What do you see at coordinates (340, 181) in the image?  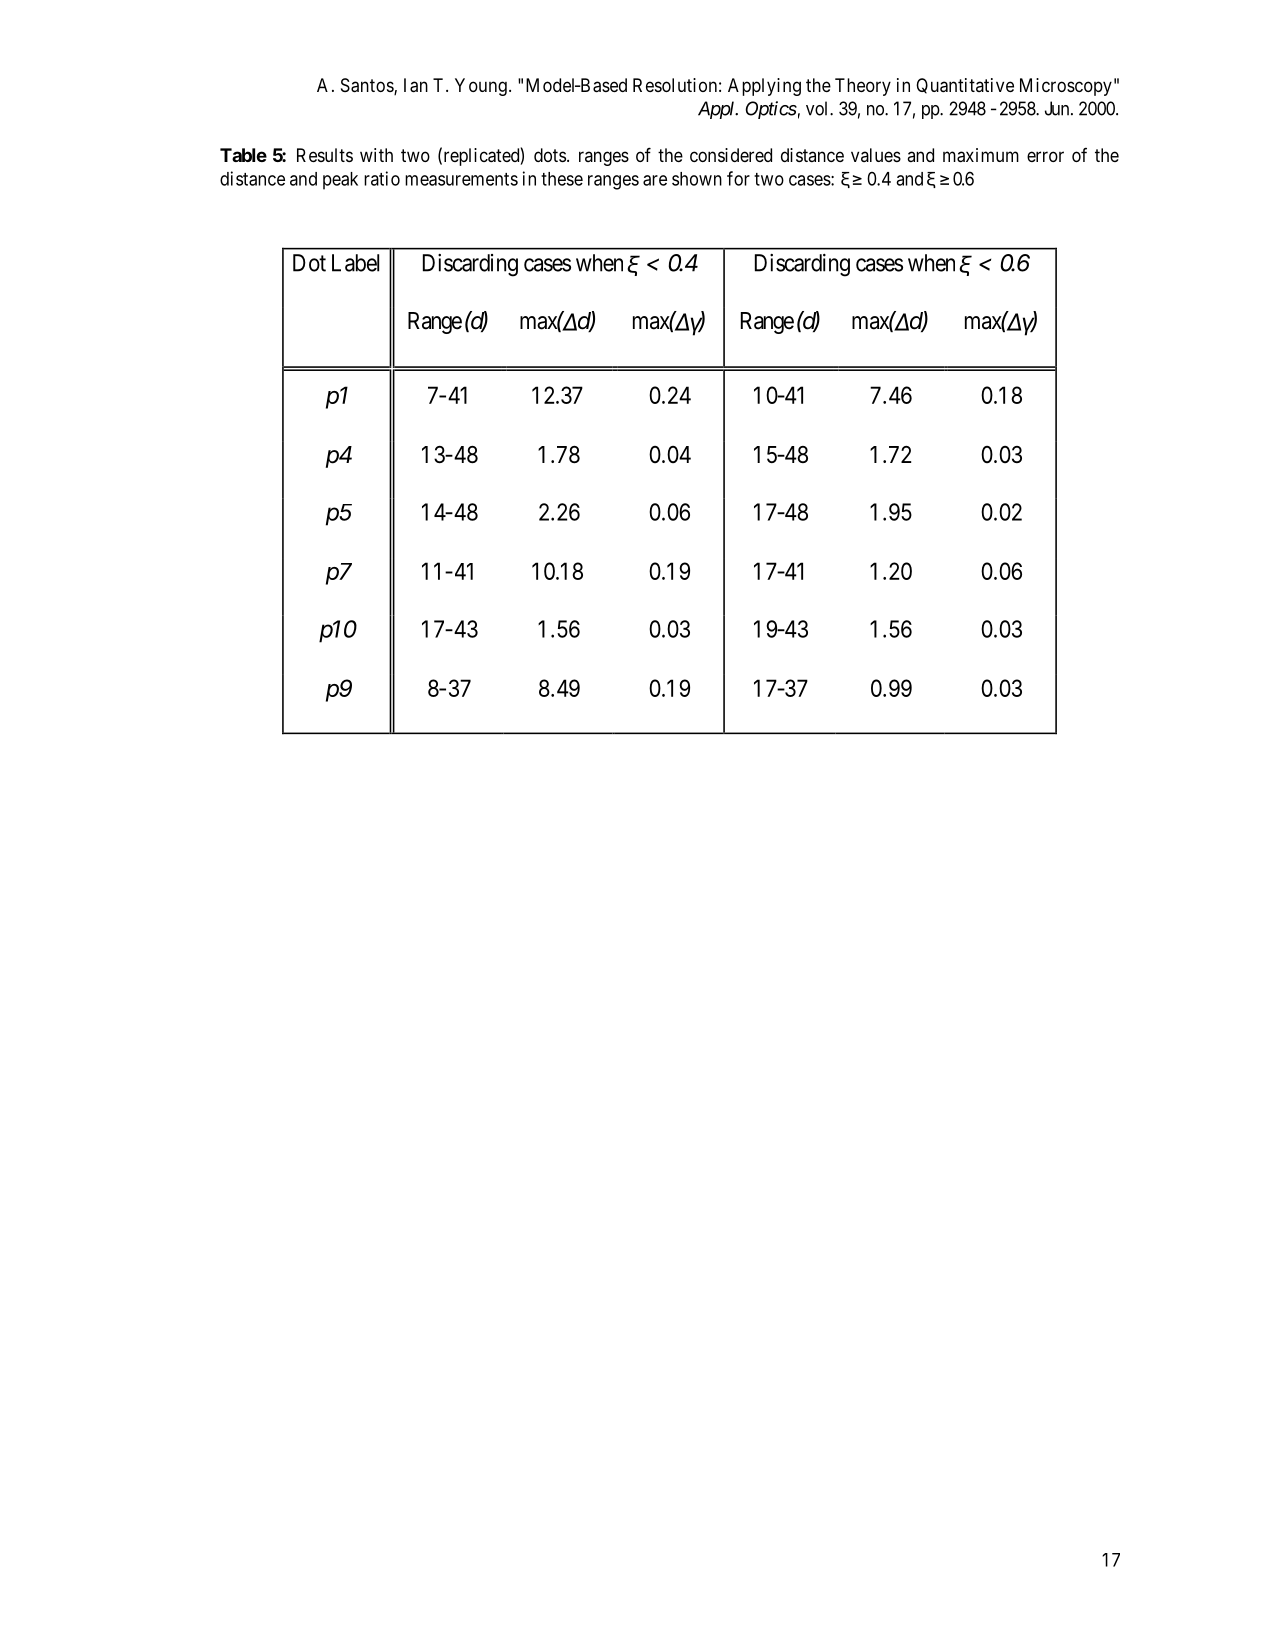 I see `peak` at bounding box center [340, 181].
